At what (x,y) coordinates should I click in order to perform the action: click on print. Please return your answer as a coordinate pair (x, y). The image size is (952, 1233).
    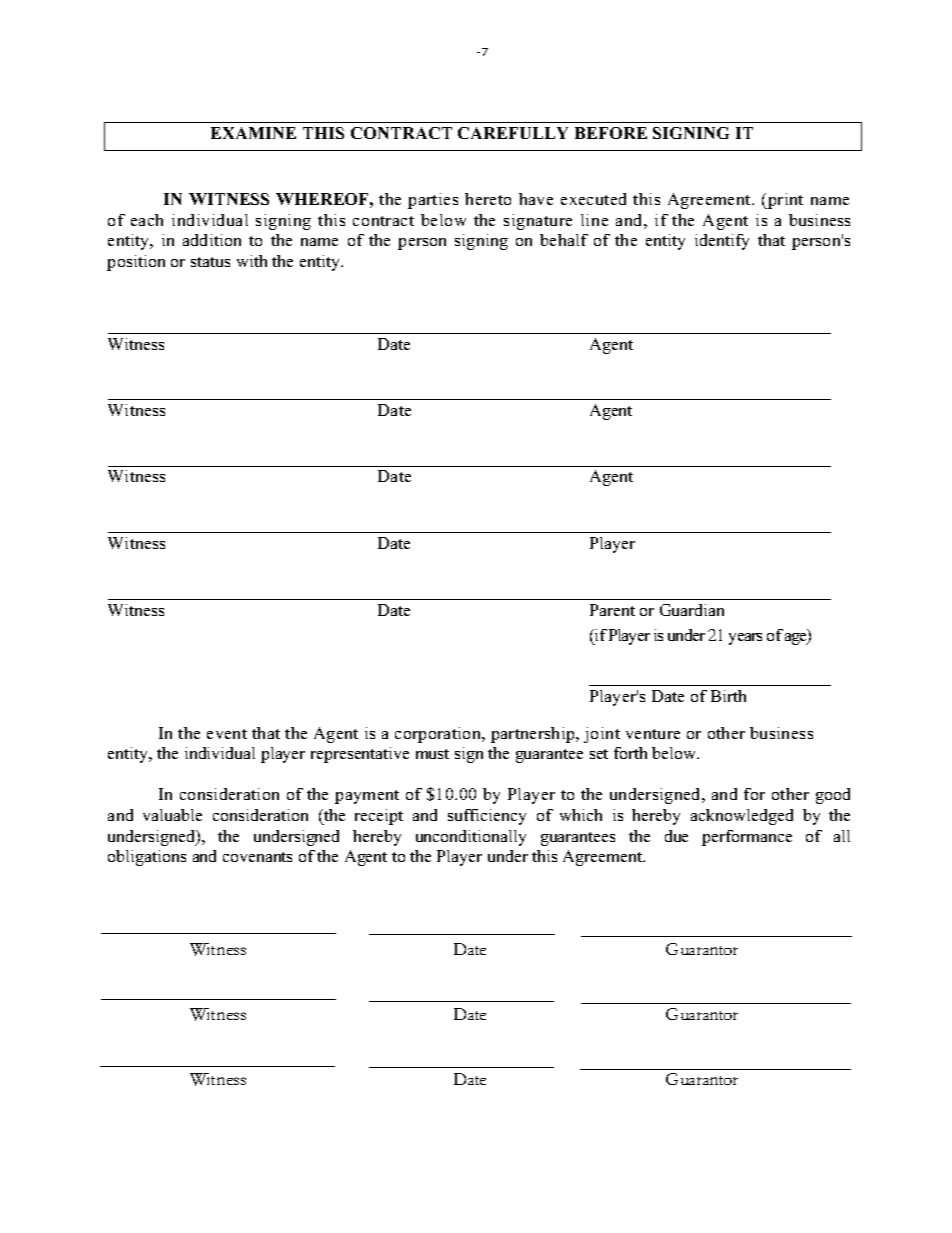
    Looking at the image, I should click on (784, 201).
